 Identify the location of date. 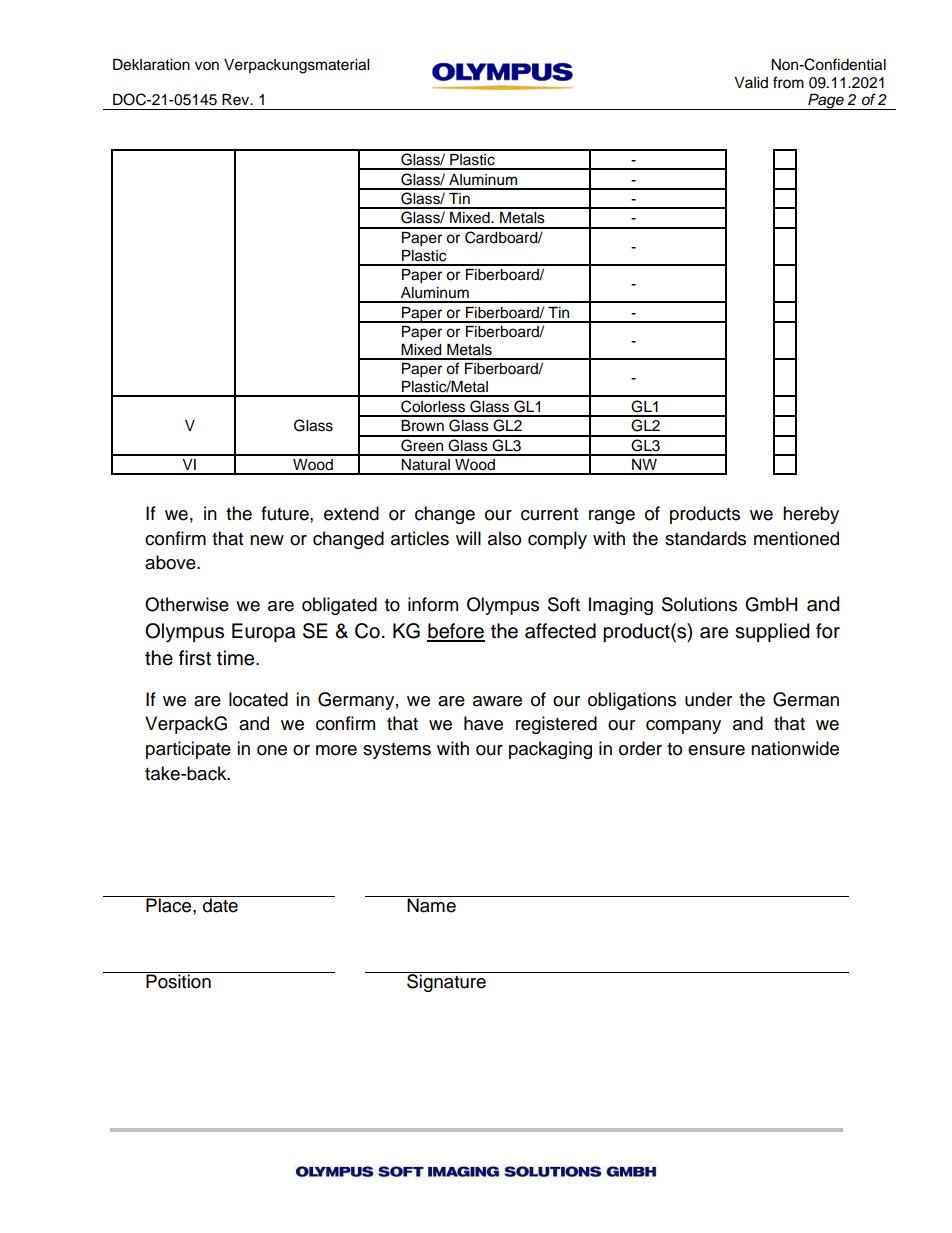
(220, 904).
